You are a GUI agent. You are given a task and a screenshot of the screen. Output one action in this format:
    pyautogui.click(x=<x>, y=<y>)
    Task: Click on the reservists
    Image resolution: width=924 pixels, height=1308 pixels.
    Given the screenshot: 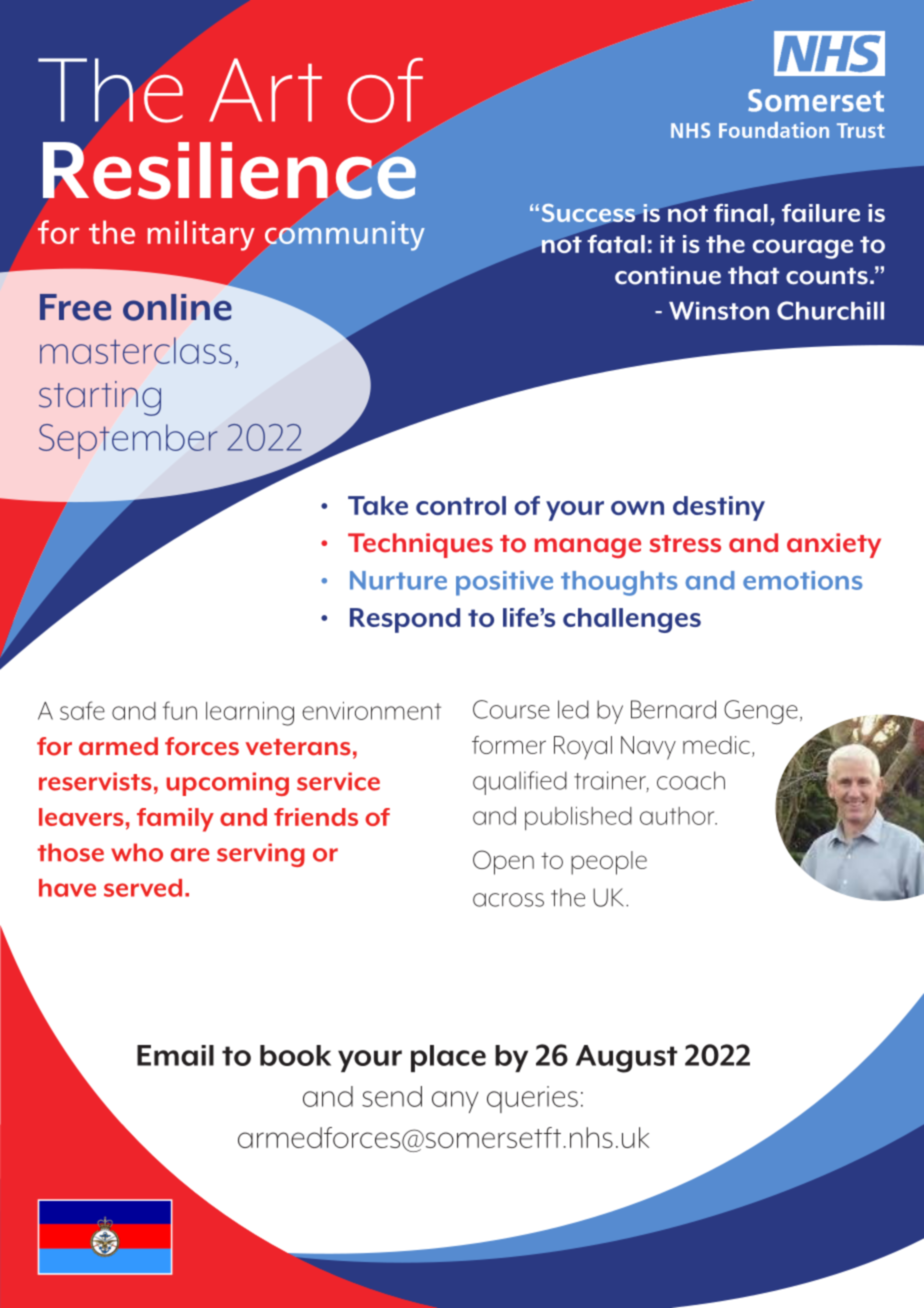 What is the action you would take?
    pyautogui.click(x=95, y=781)
